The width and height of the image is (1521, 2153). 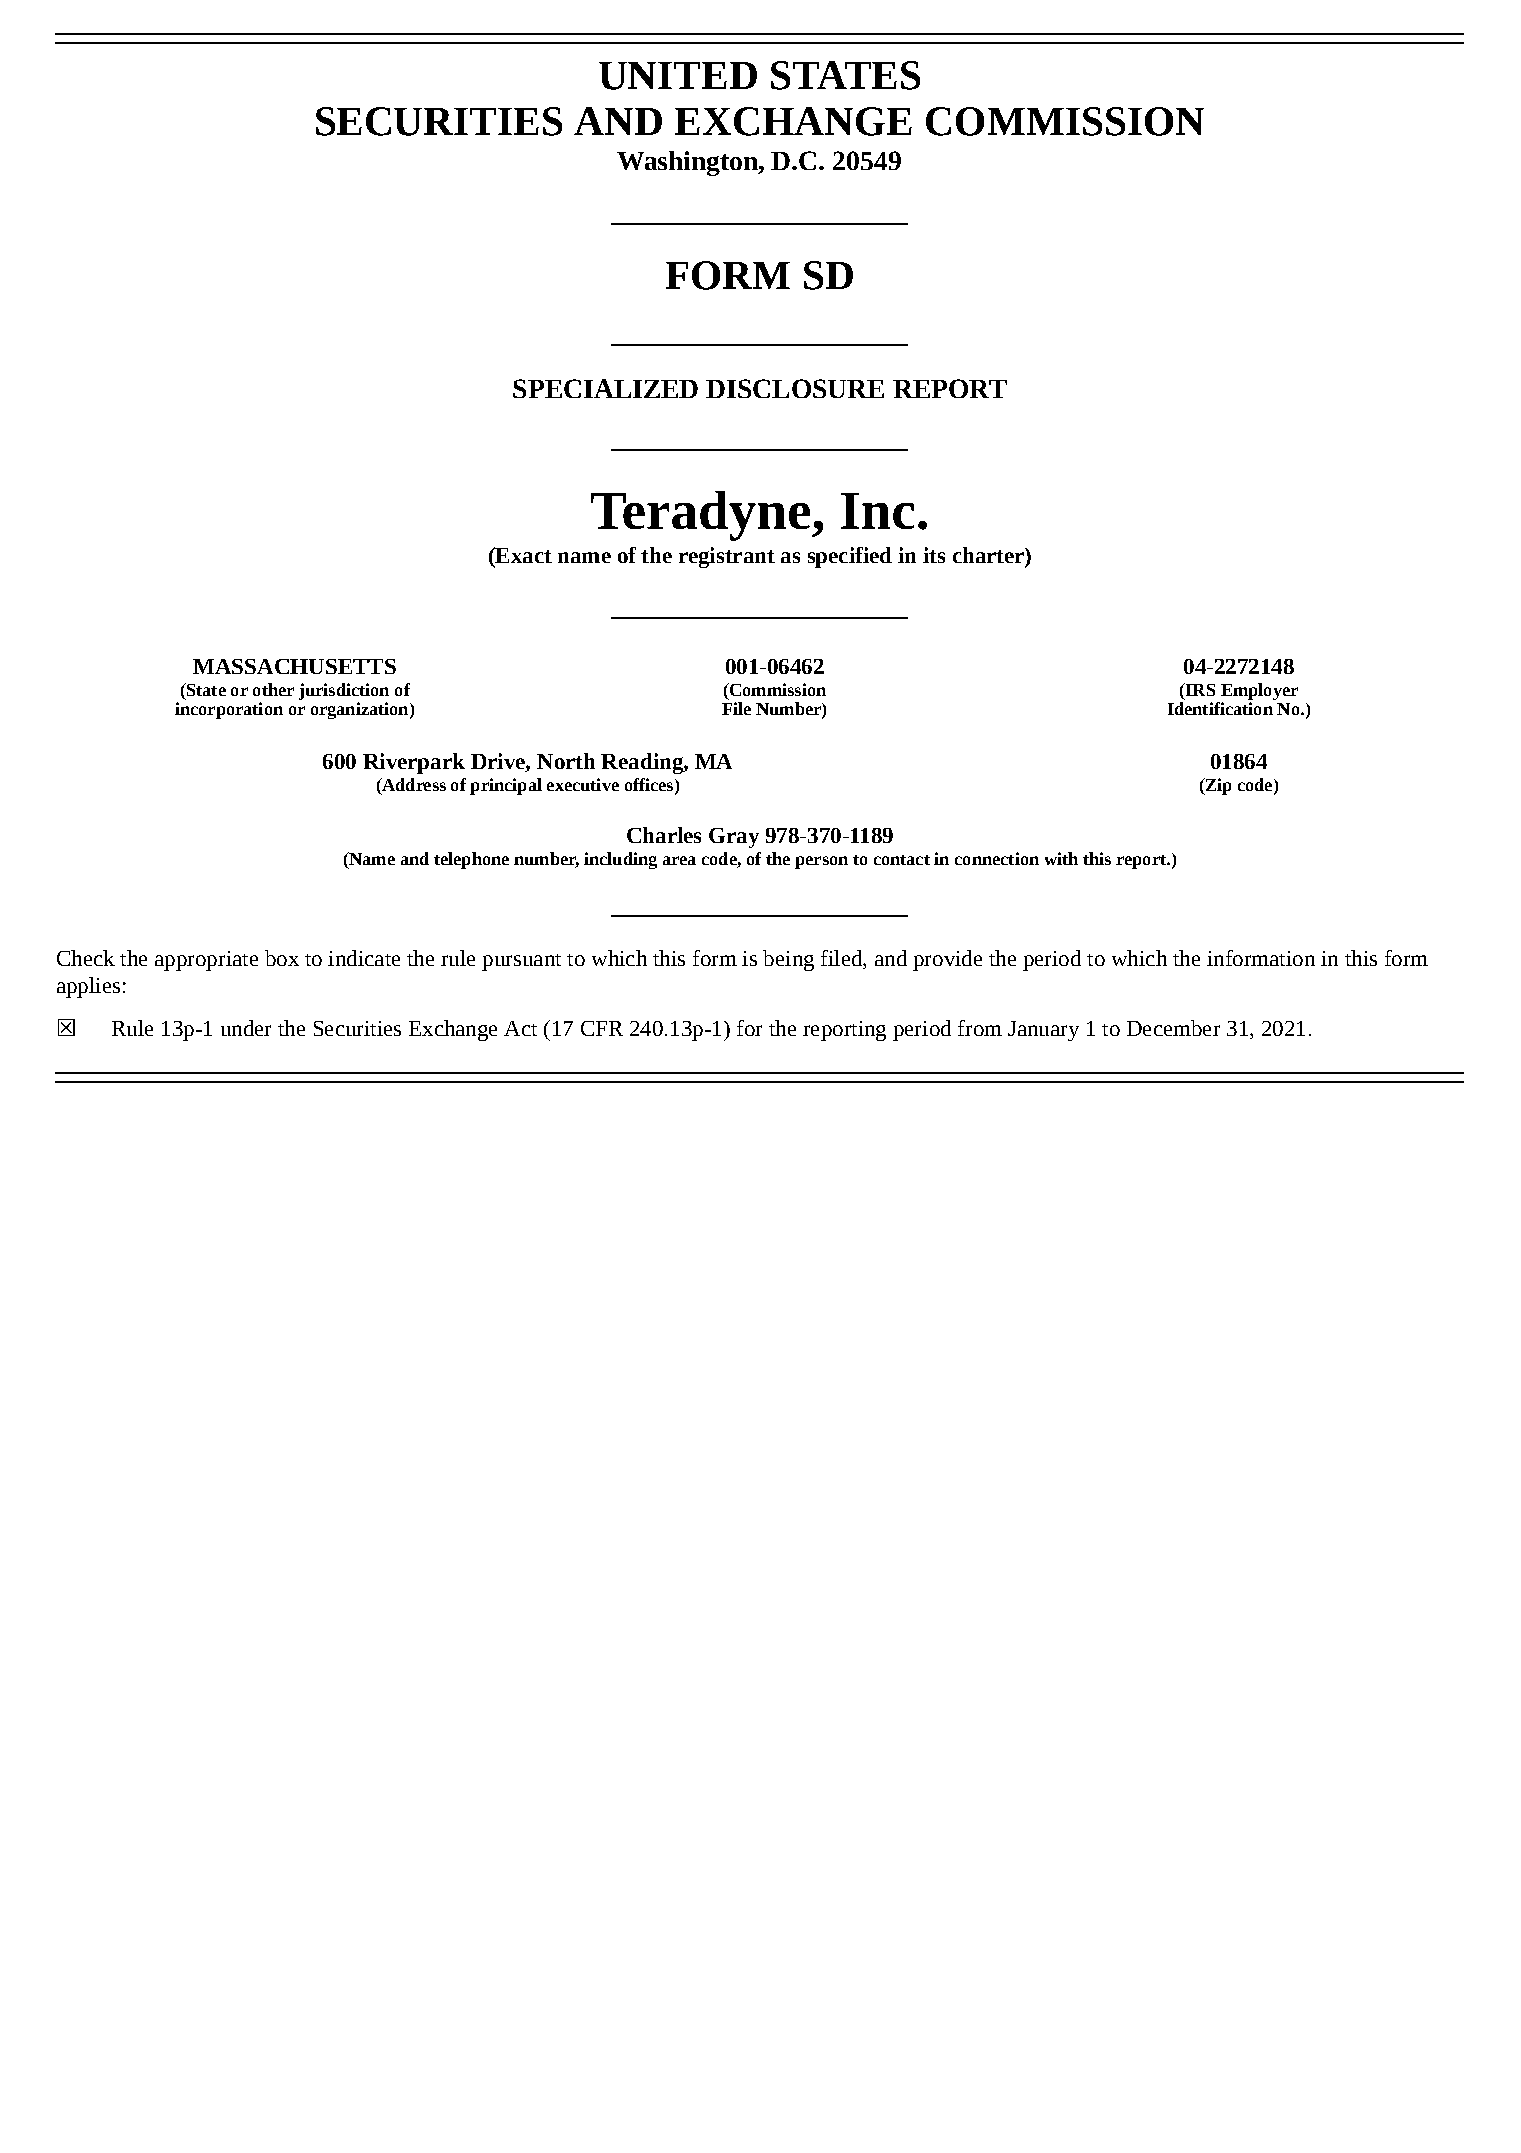 I want to click on charter, so click(x=989, y=555).
